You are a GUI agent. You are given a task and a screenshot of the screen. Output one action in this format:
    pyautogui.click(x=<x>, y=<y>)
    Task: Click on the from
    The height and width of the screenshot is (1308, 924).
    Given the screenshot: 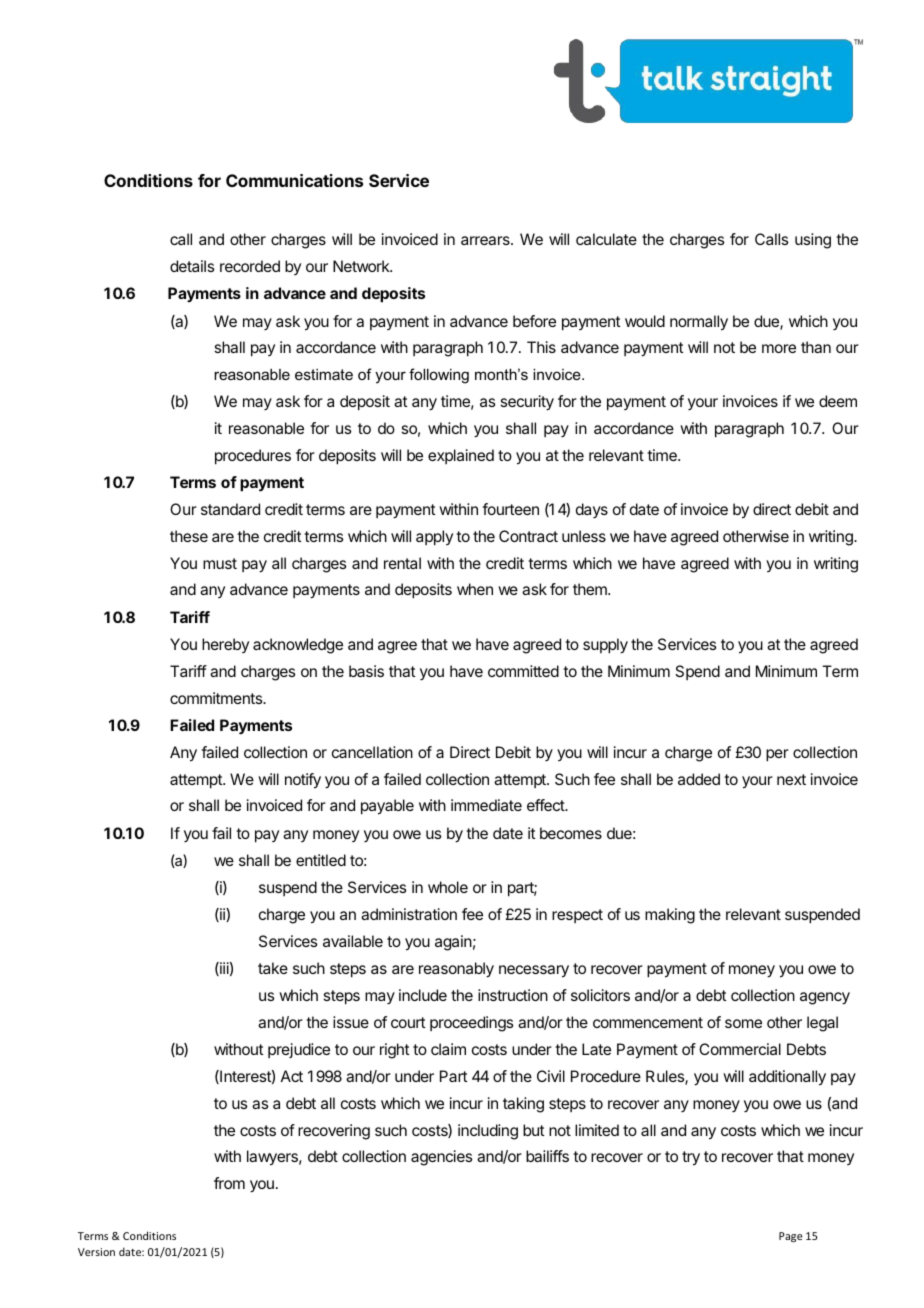 What is the action you would take?
    pyautogui.click(x=229, y=1183)
